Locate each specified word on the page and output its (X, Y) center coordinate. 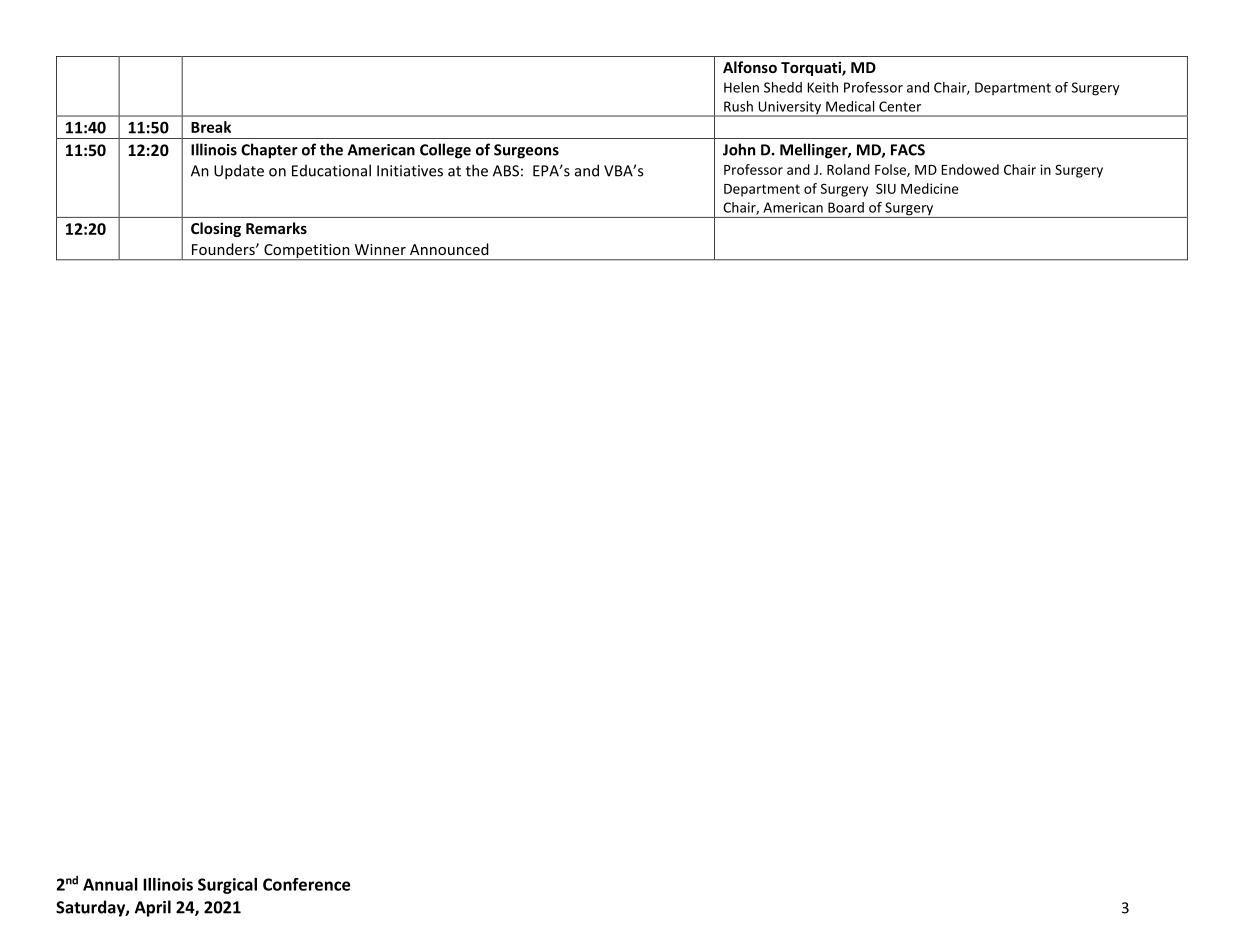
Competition (307, 252)
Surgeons (526, 151)
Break (211, 127)
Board (846, 207)
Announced (449, 249)
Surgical (227, 886)
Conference (306, 884)
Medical (850, 106)
